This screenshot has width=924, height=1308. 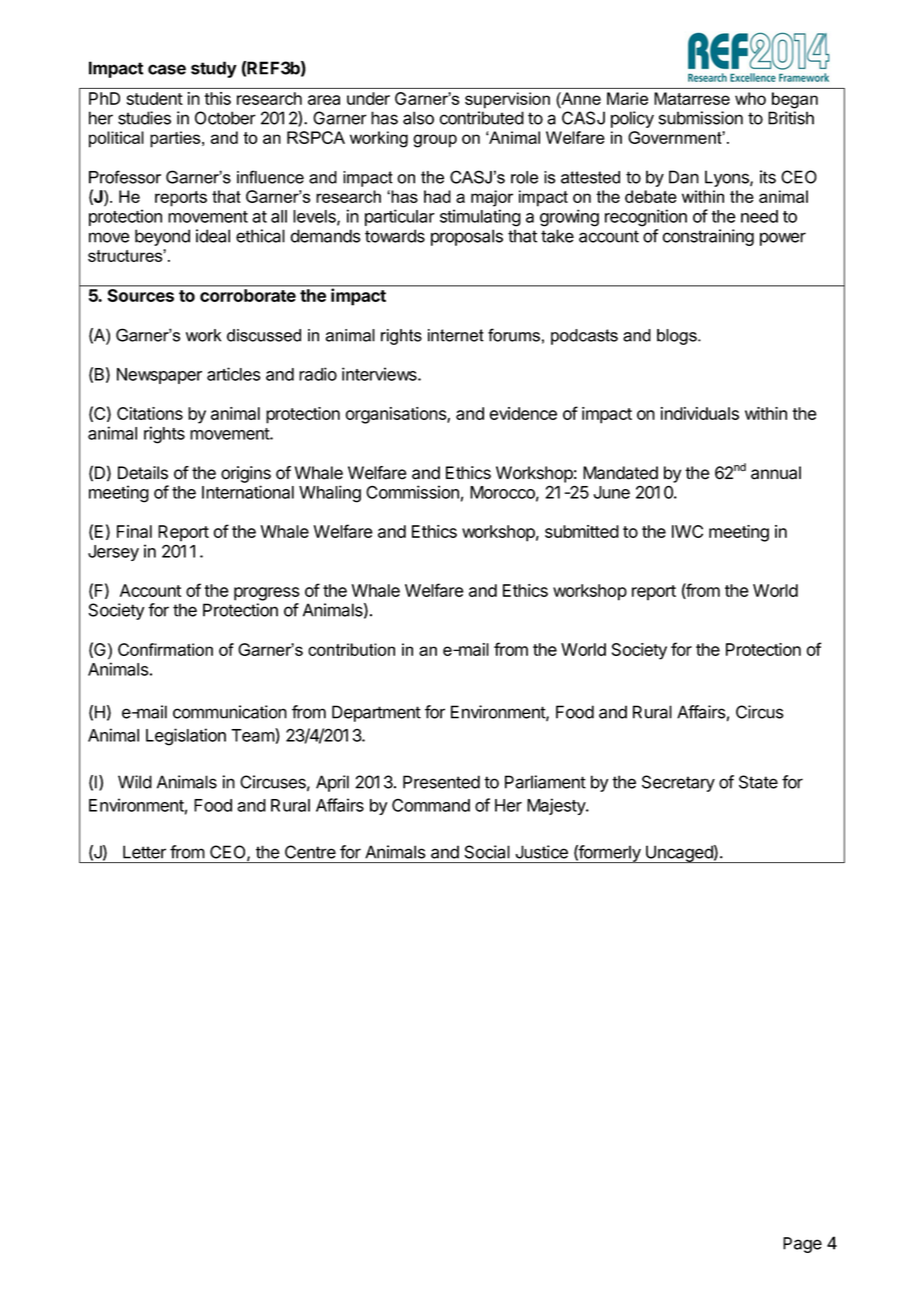 I want to click on this, so click(x=217, y=98).
